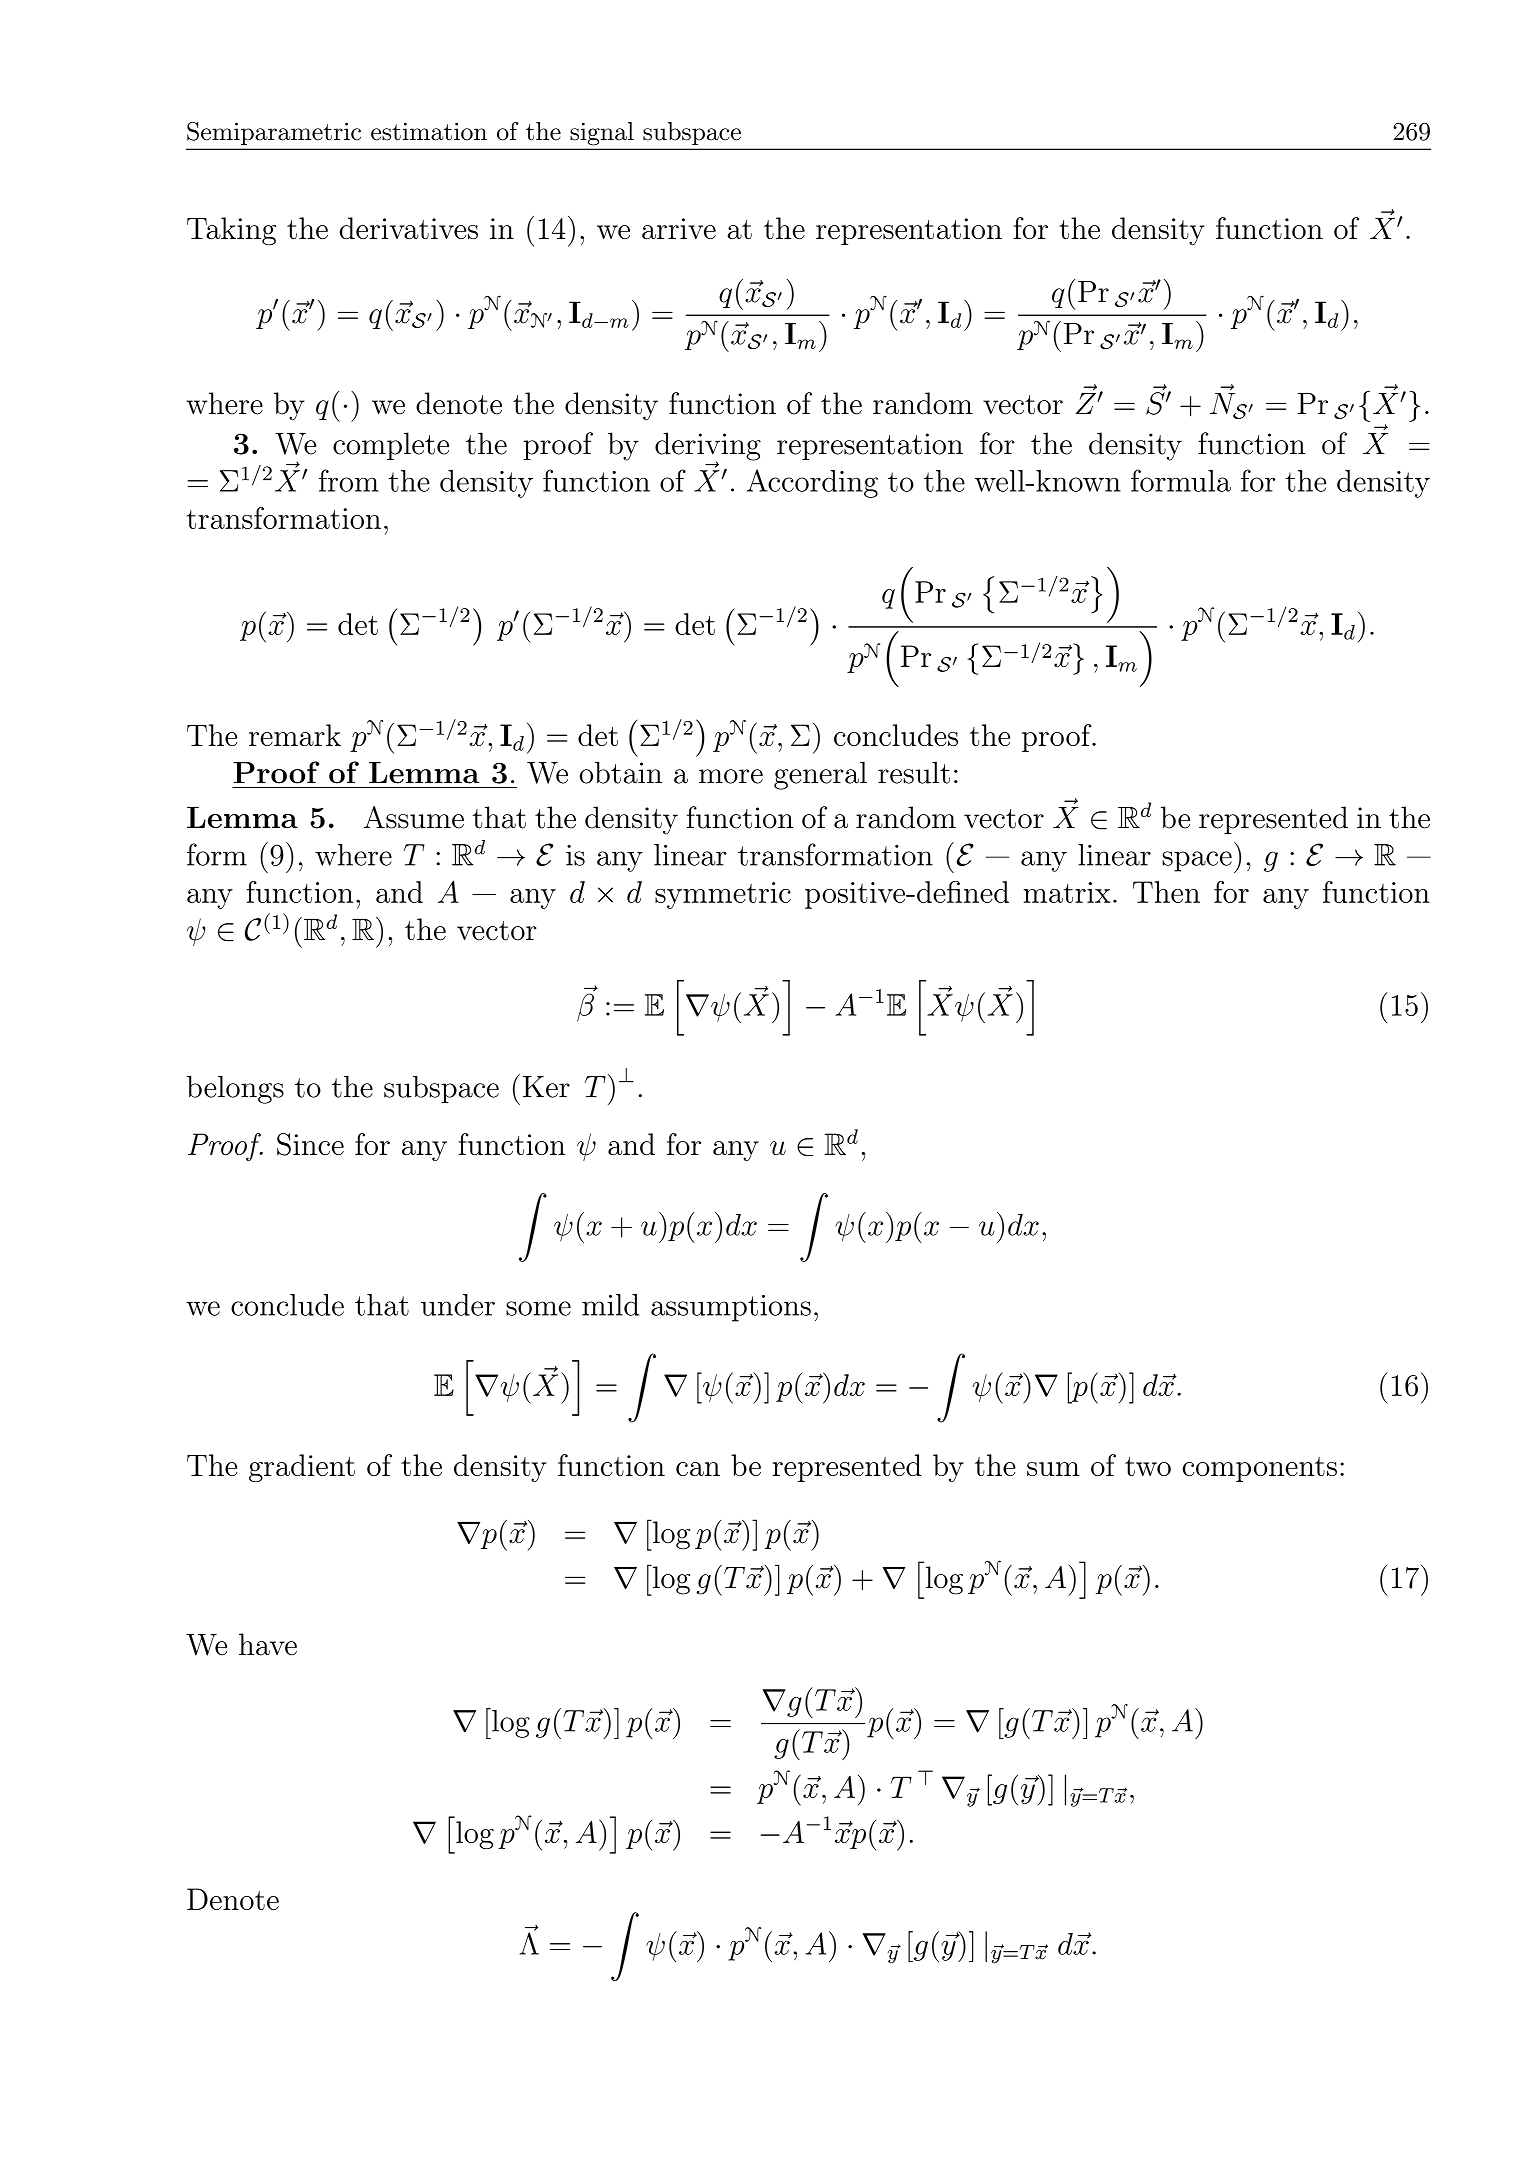  I want to click on assumptions, so click(731, 1308).
